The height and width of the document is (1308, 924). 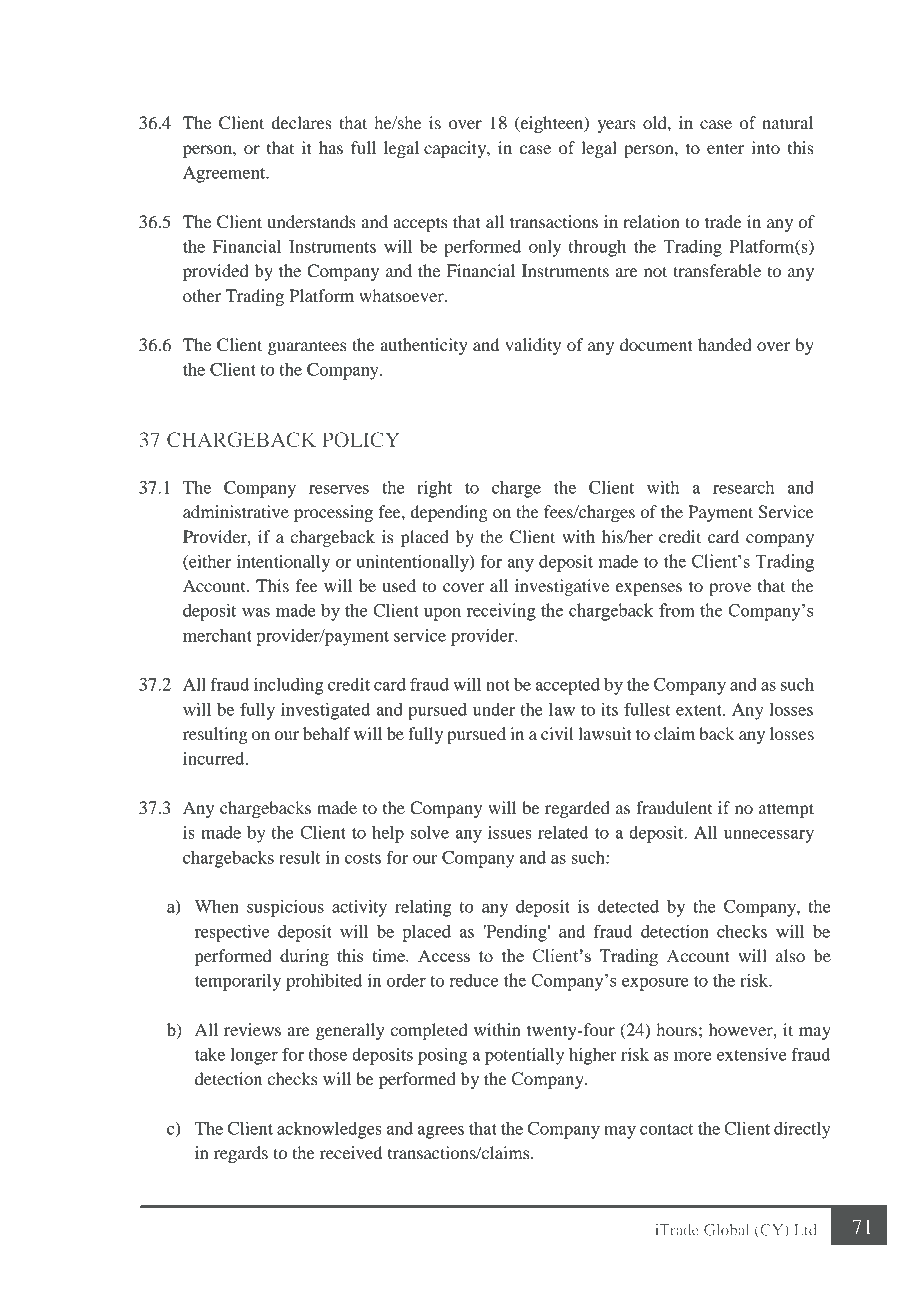 What do you see at coordinates (726, 148) in the document?
I see `enter` at bounding box center [726, 148].
